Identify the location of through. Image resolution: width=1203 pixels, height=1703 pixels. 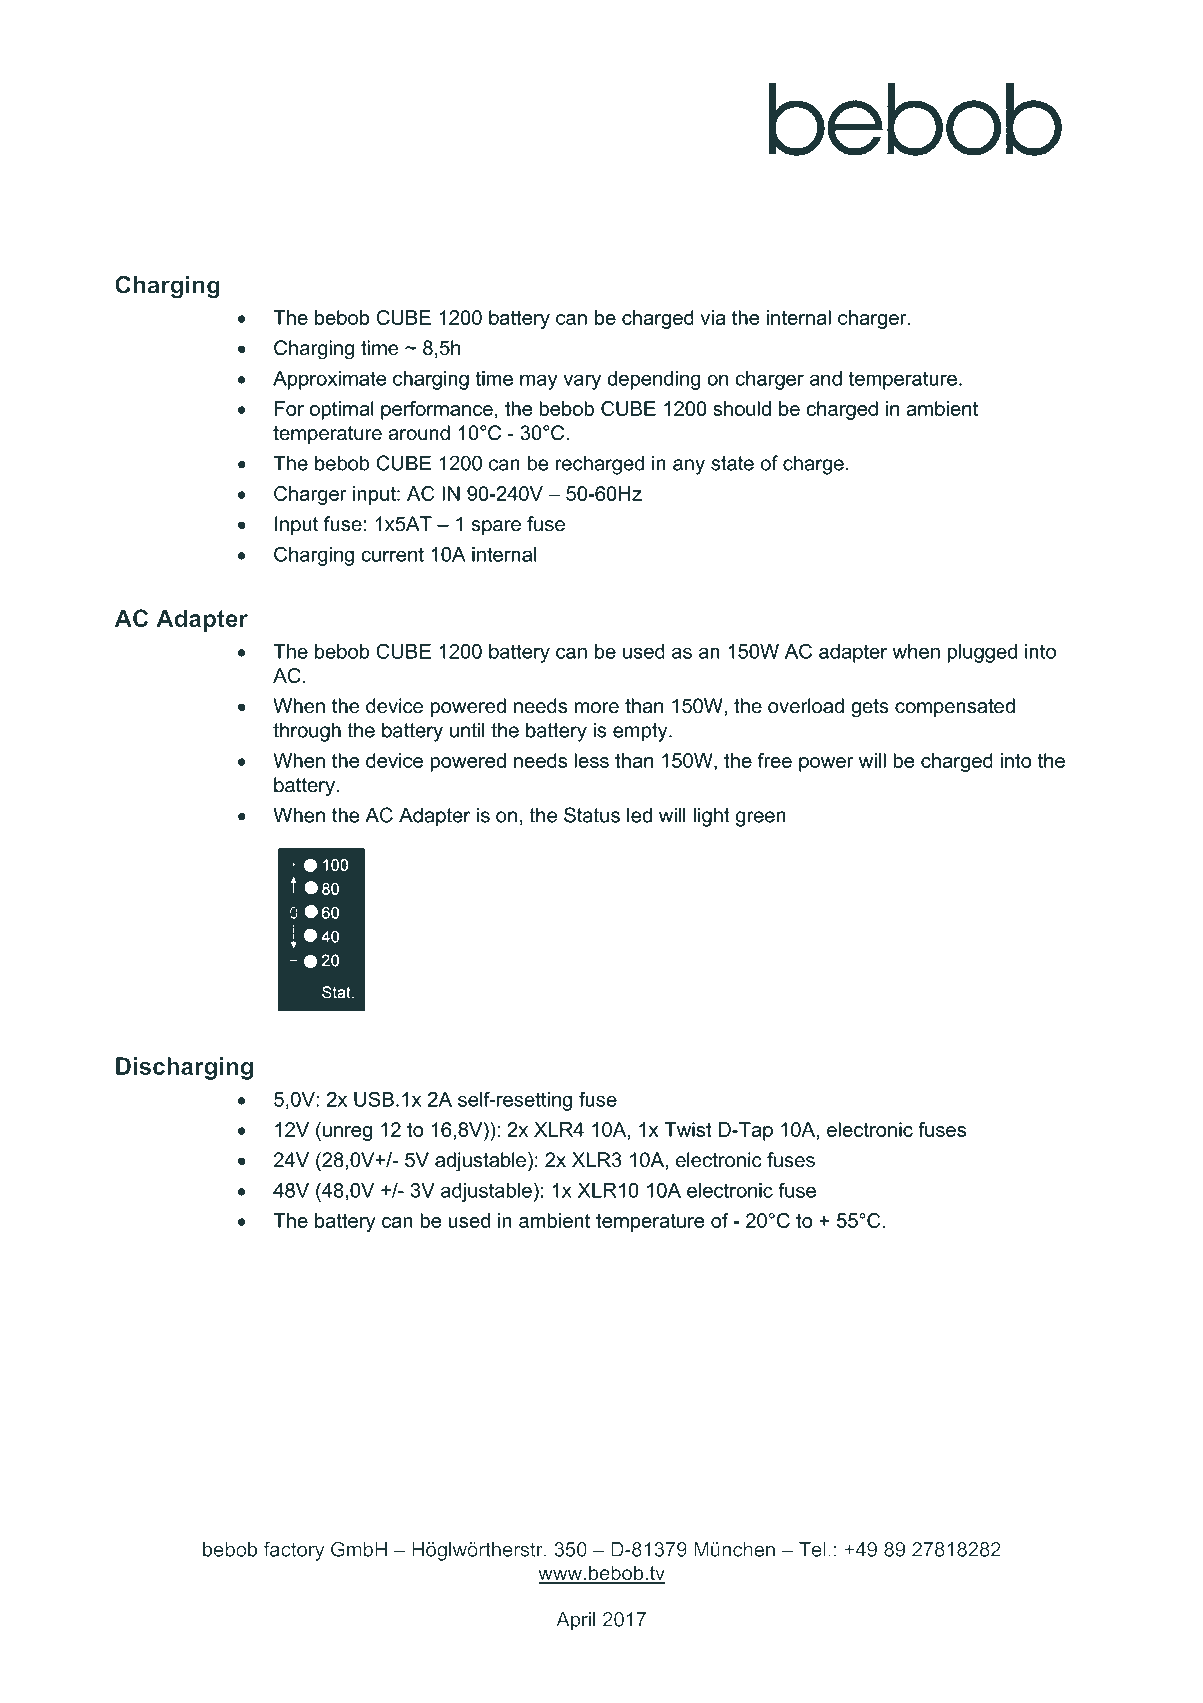
(307, 732).
